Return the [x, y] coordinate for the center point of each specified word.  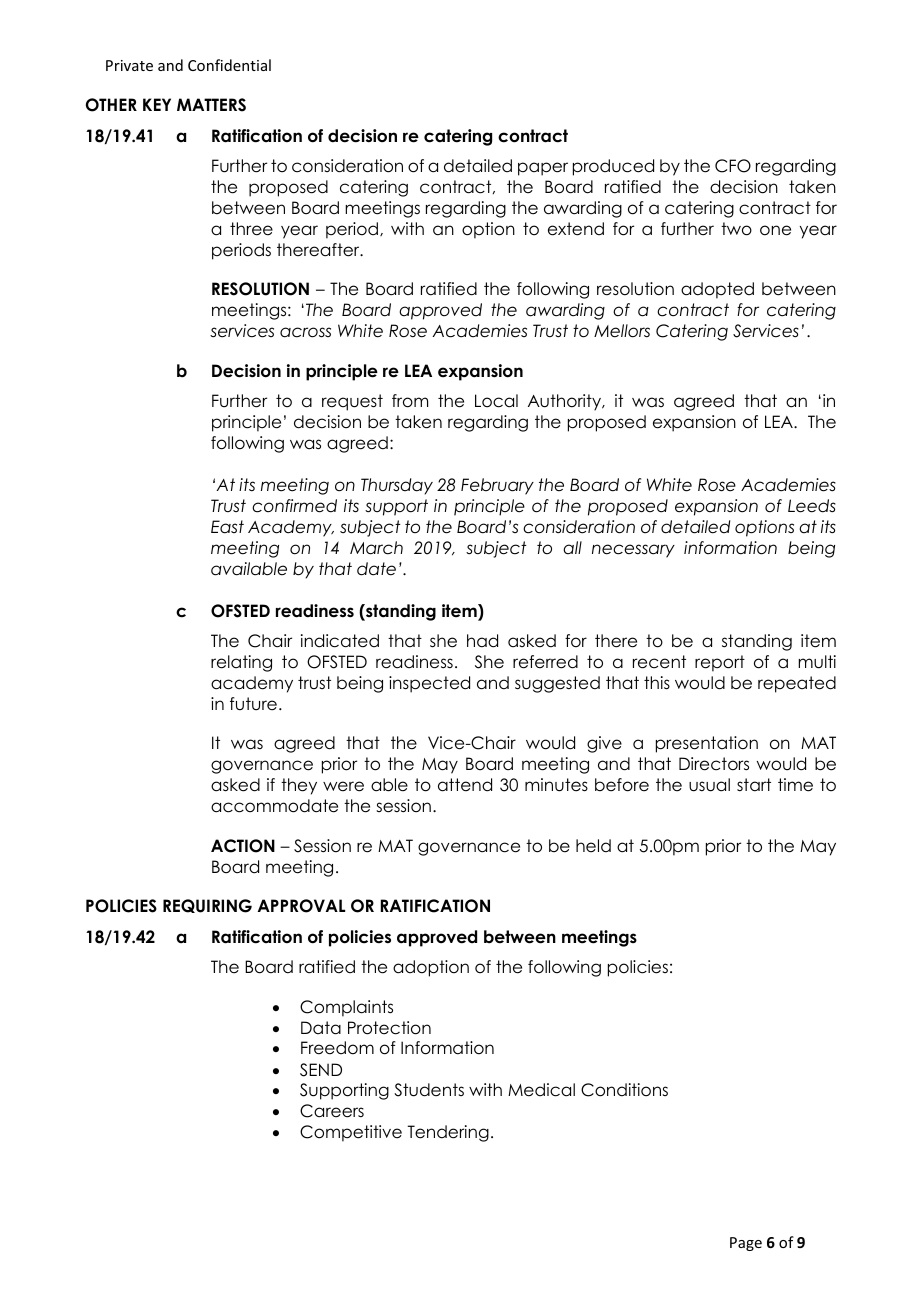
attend [465, 785]
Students [429, 1090]
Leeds [812, 506]
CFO [733, 166]
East [227, 527]
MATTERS [211, 105]
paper [543, 169]
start [754, 785]
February [497, 486]
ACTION [243, 846]
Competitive [351, 1133]
